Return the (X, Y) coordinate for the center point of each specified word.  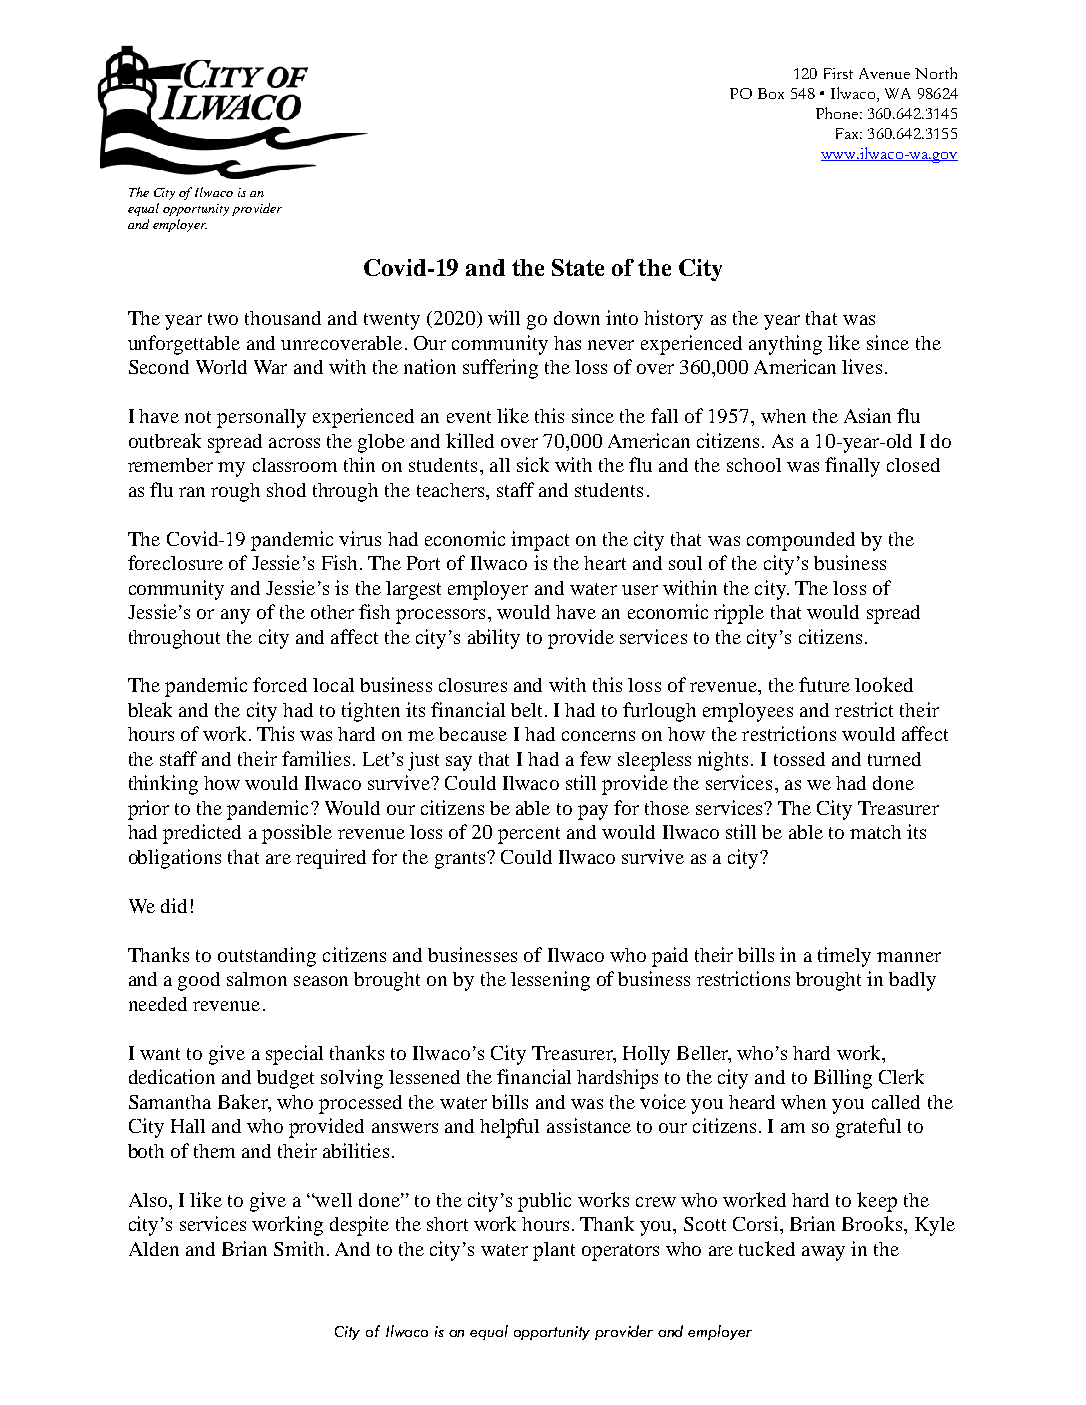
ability (494, 639)
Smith (299, 1248)
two (223, 319)
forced (280, 684)
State (578, 267)
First (838, 73)
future (824, 684)
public (544, 1202)
